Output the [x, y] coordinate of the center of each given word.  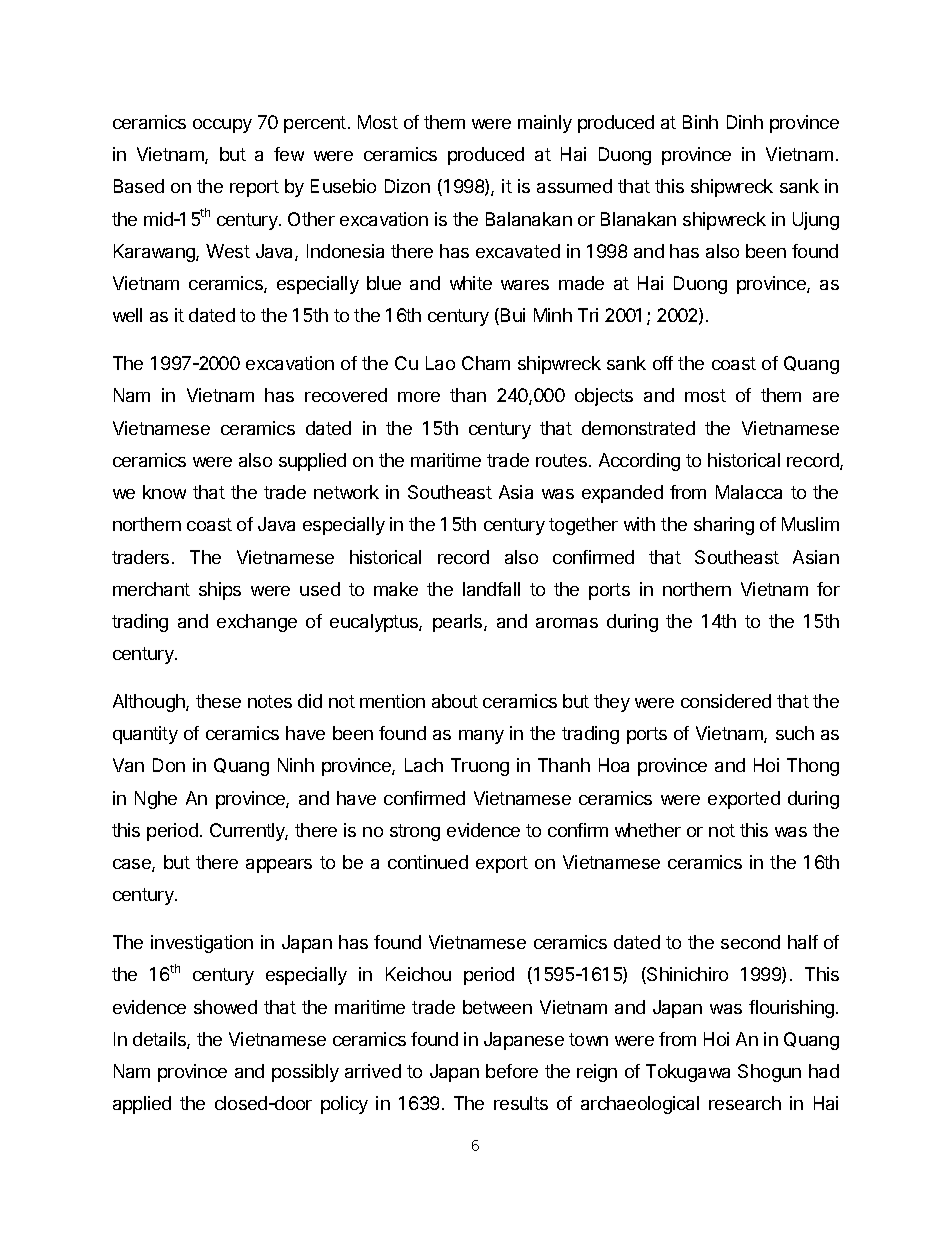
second [750, 942]
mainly [545, 124]
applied [142, 1105]
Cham [486, 363]
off [663, 363]
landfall [491, 589]
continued [428, 862]
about [455, 701]
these [218, 701]
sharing [724, 526]
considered [726, 701]
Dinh [745, 122]
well [127, 315]
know [164, 492]
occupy [222, 126]
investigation [202, 944]
